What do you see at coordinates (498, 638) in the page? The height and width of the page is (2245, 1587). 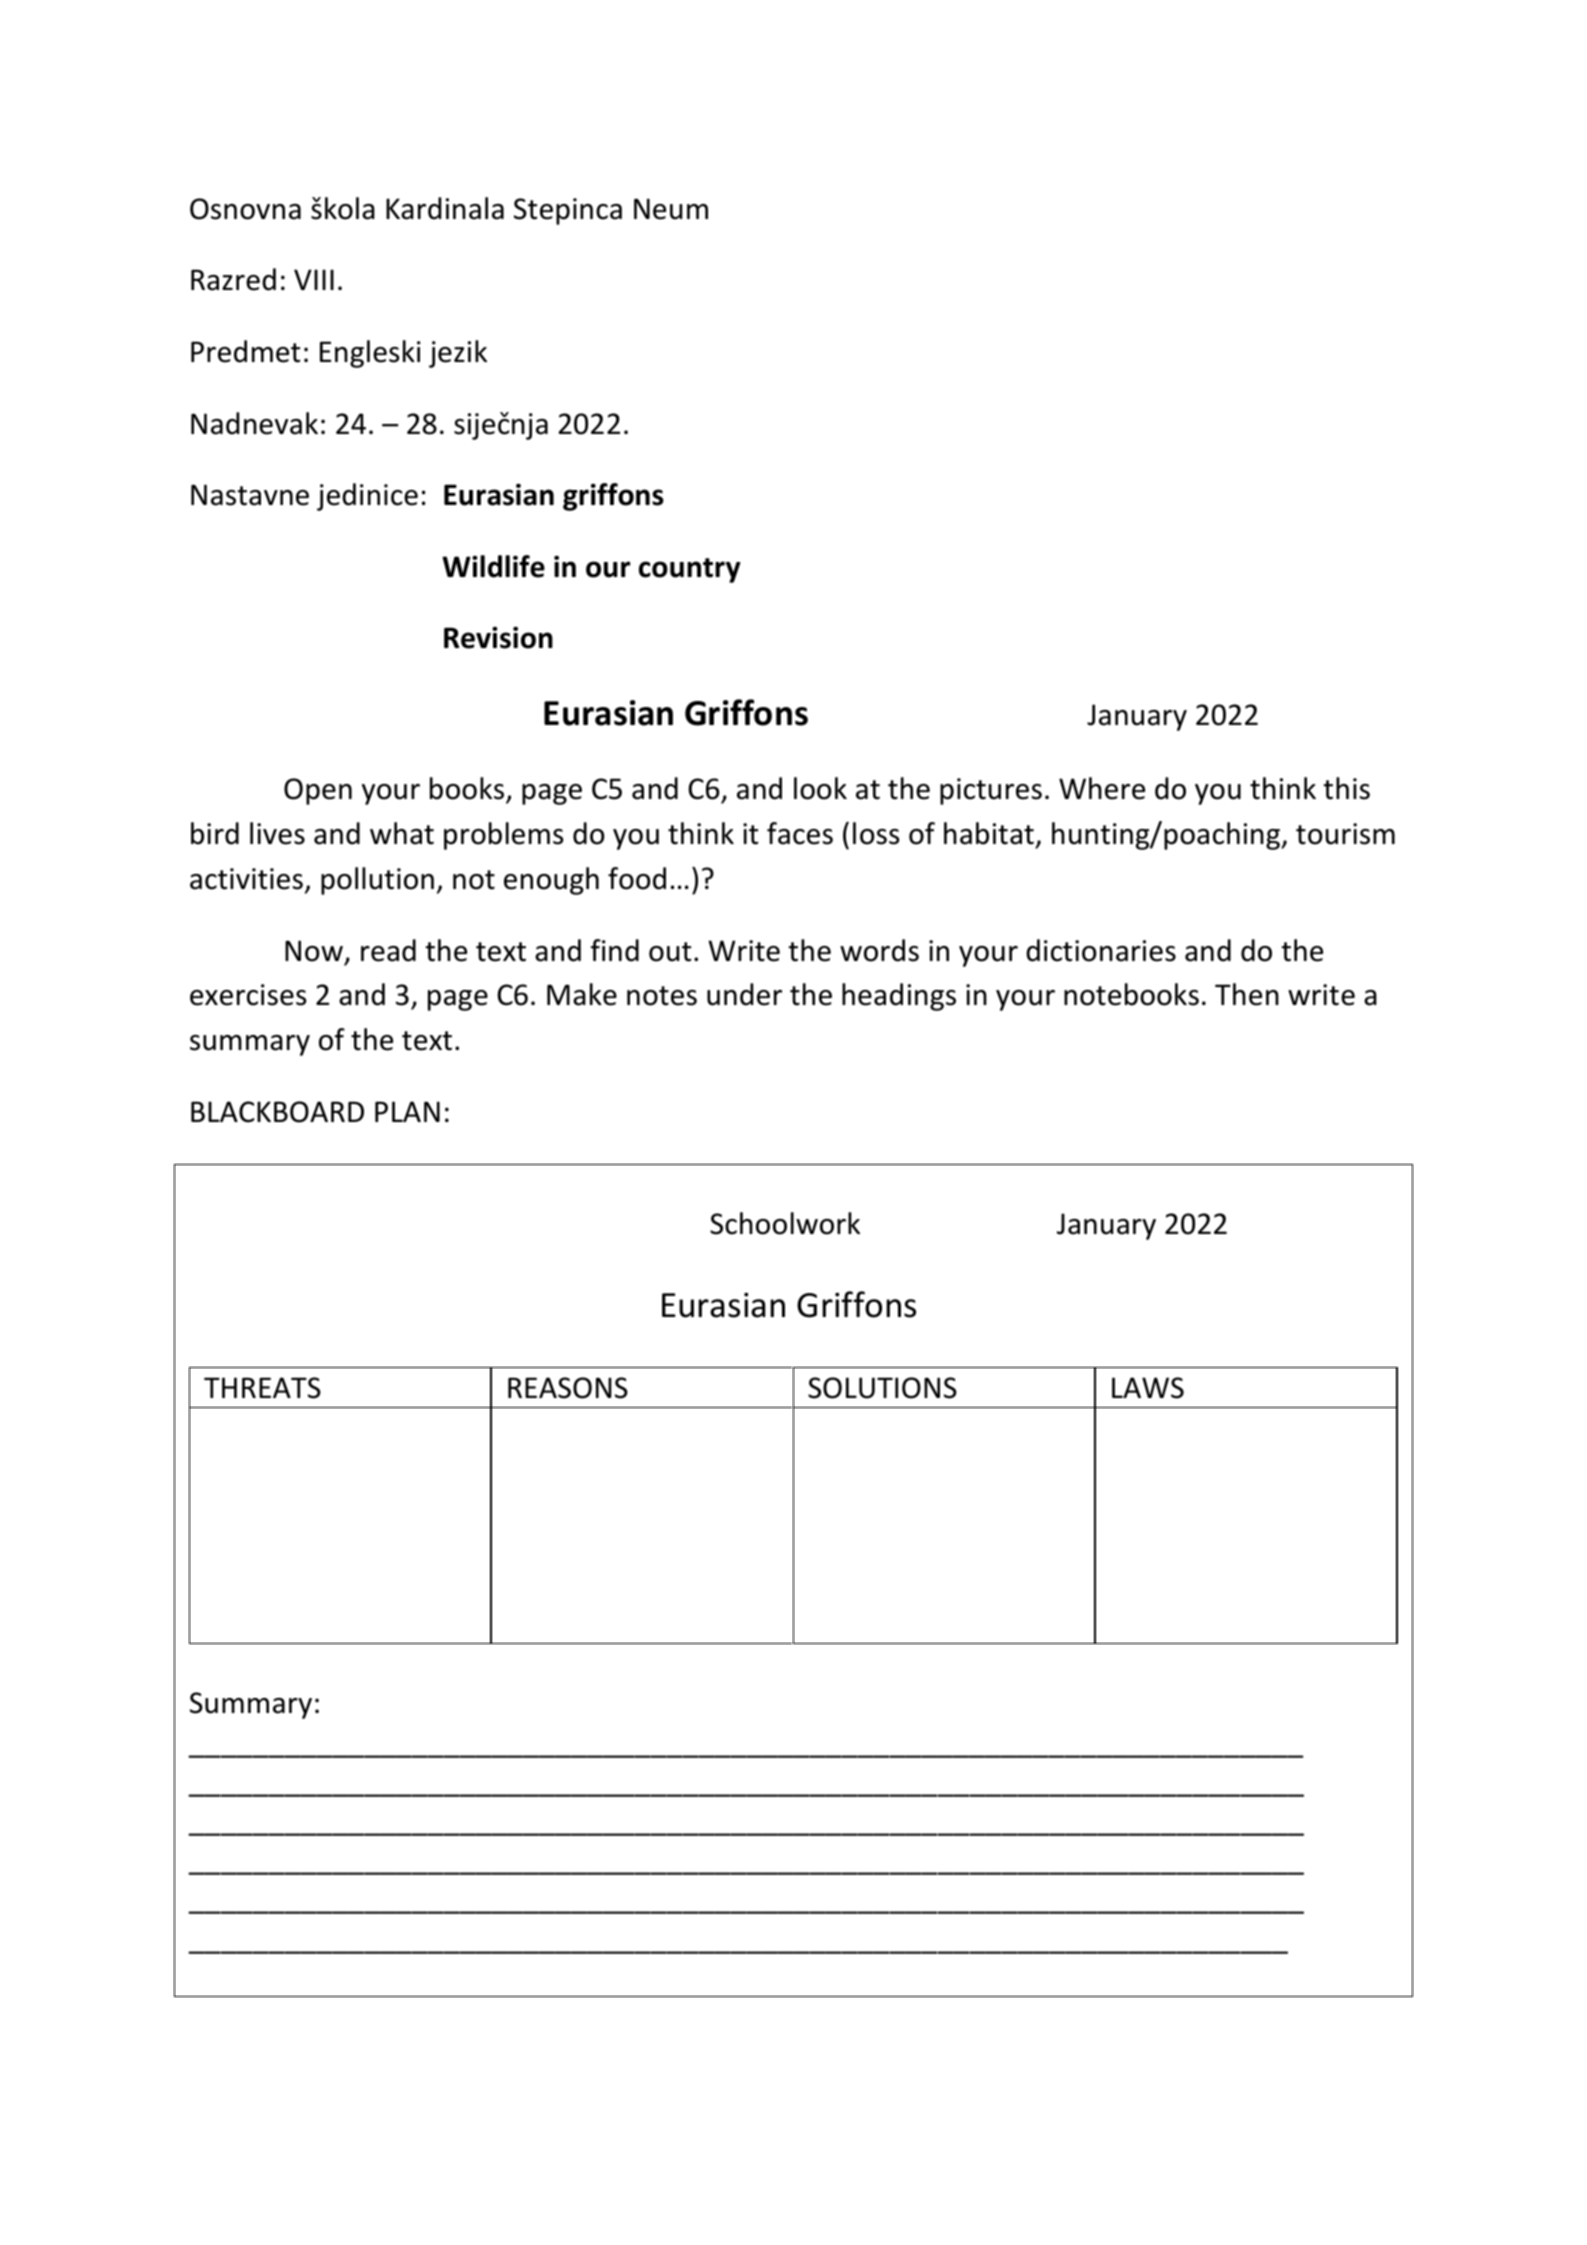 I see `Revision` at bounding box center [498, 638].
